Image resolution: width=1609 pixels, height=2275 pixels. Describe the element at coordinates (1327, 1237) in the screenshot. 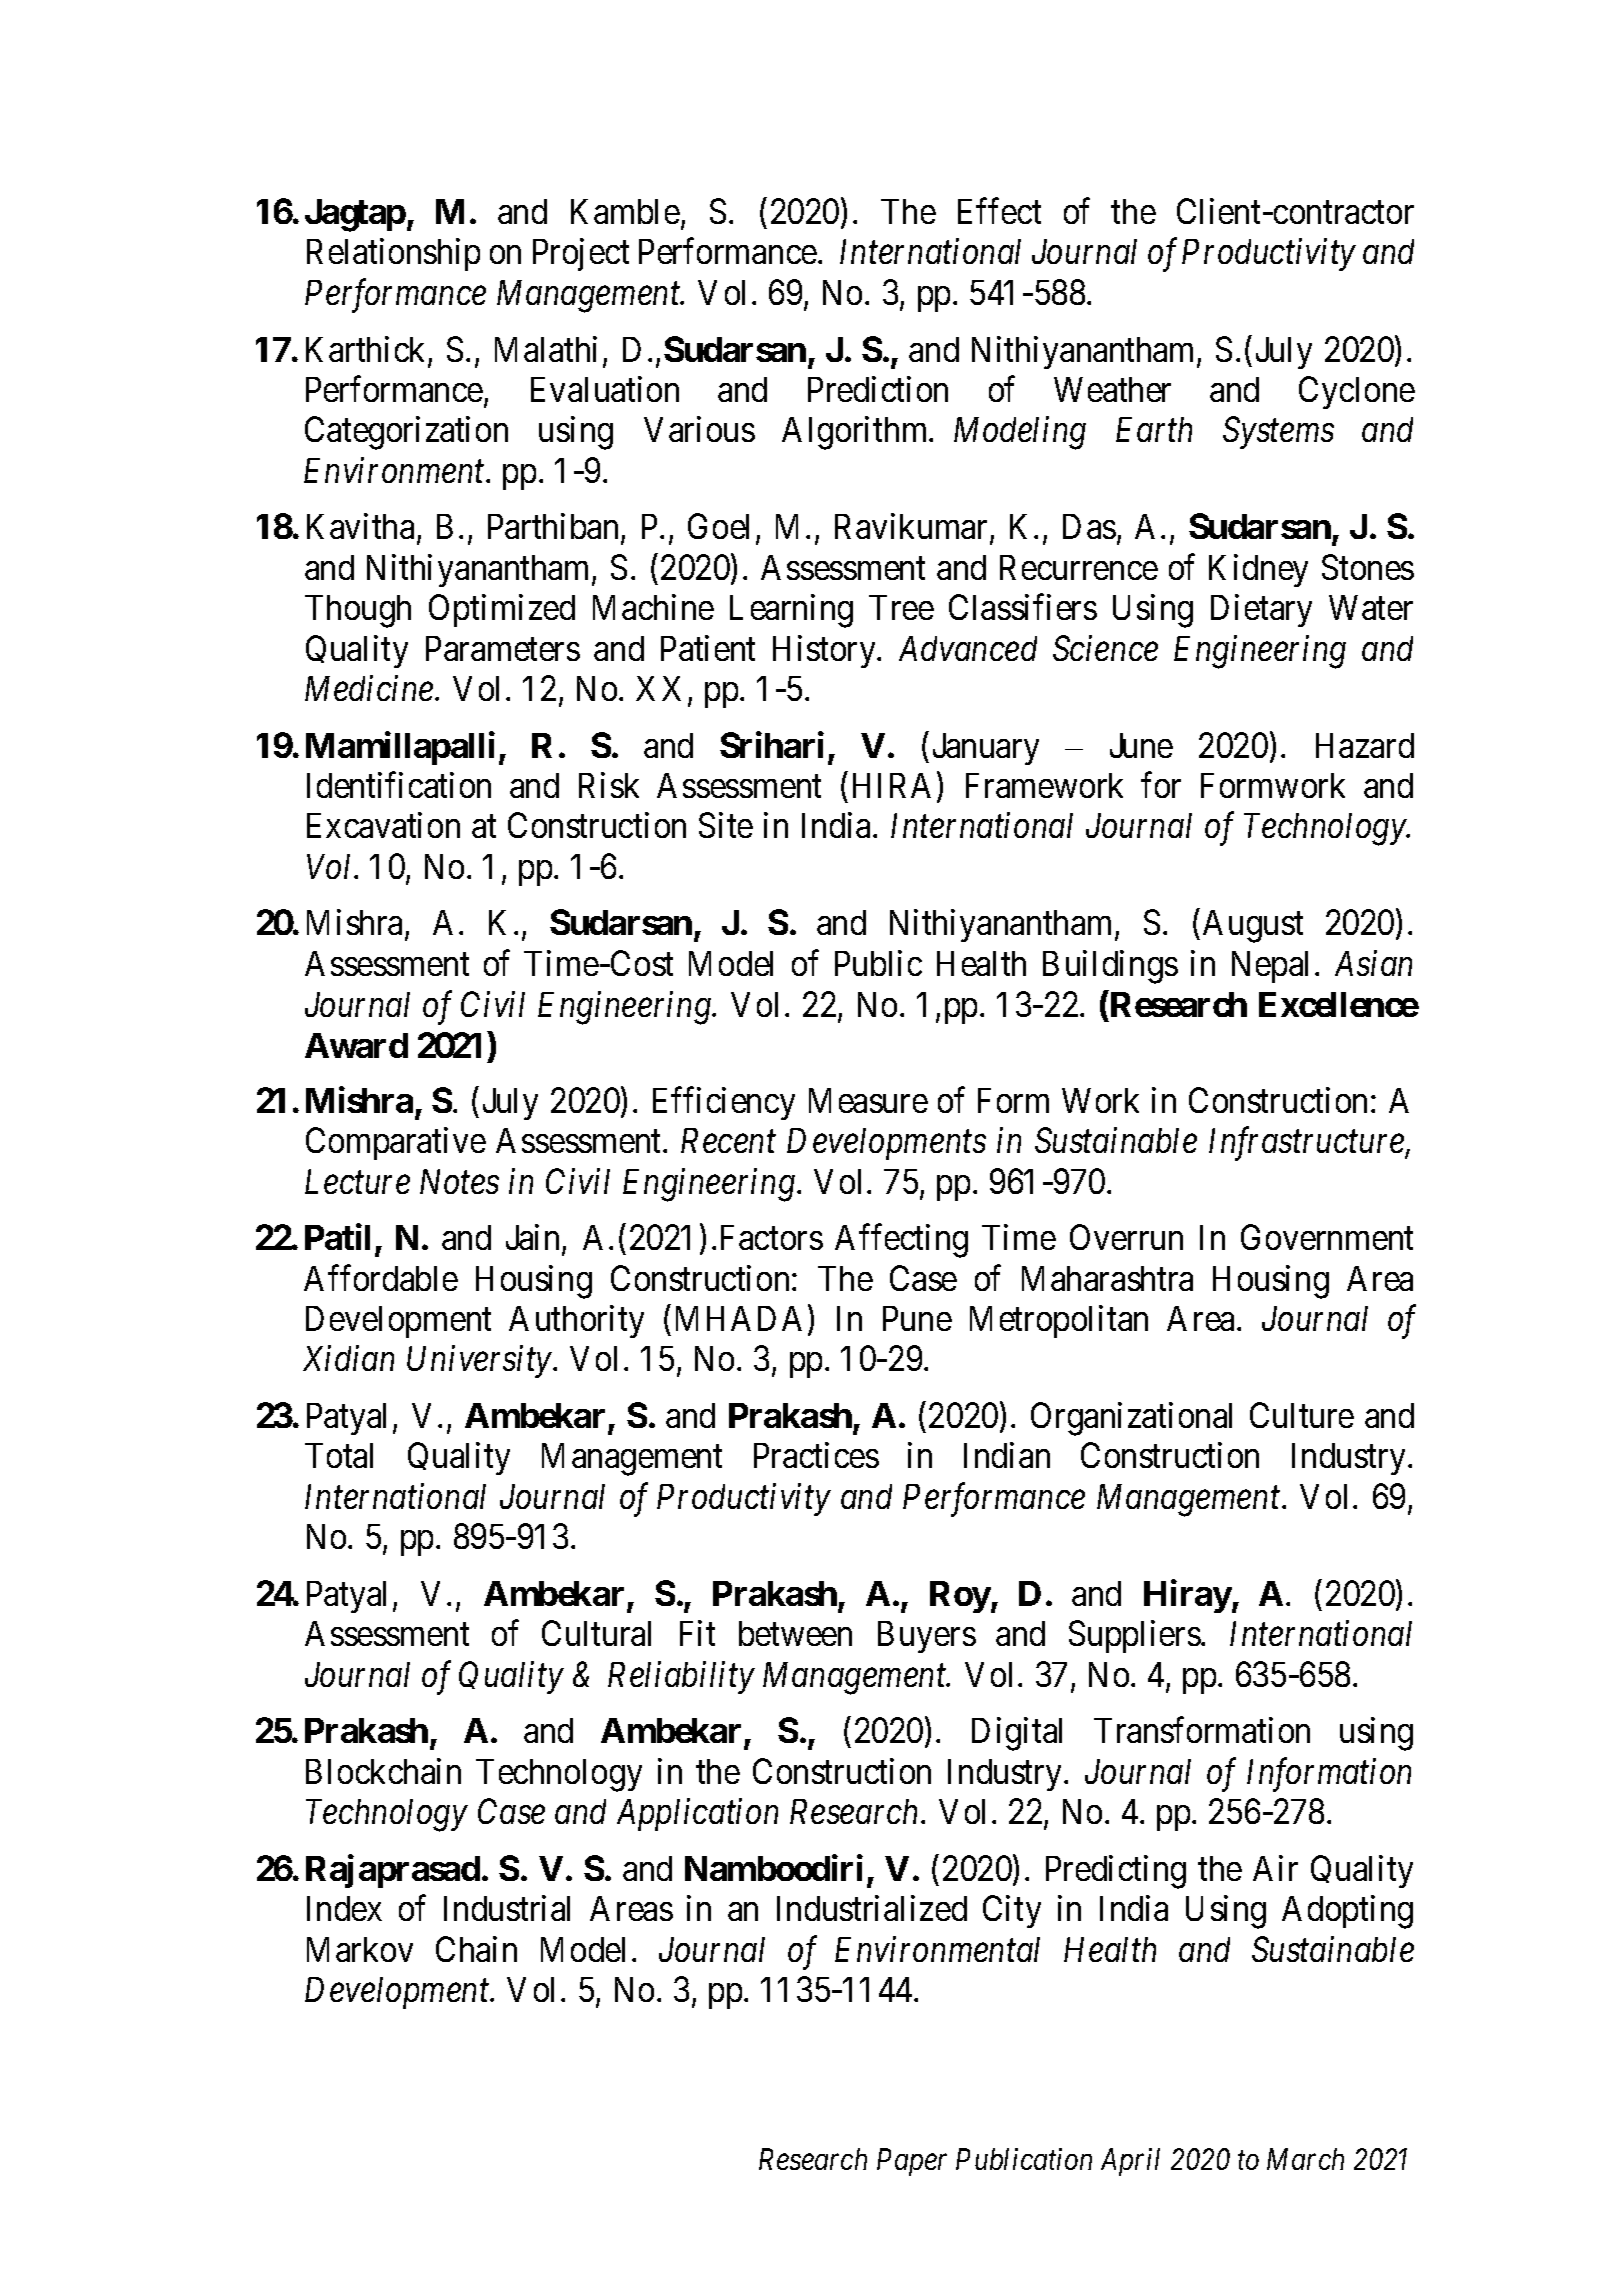

I see `Government` at that location.
